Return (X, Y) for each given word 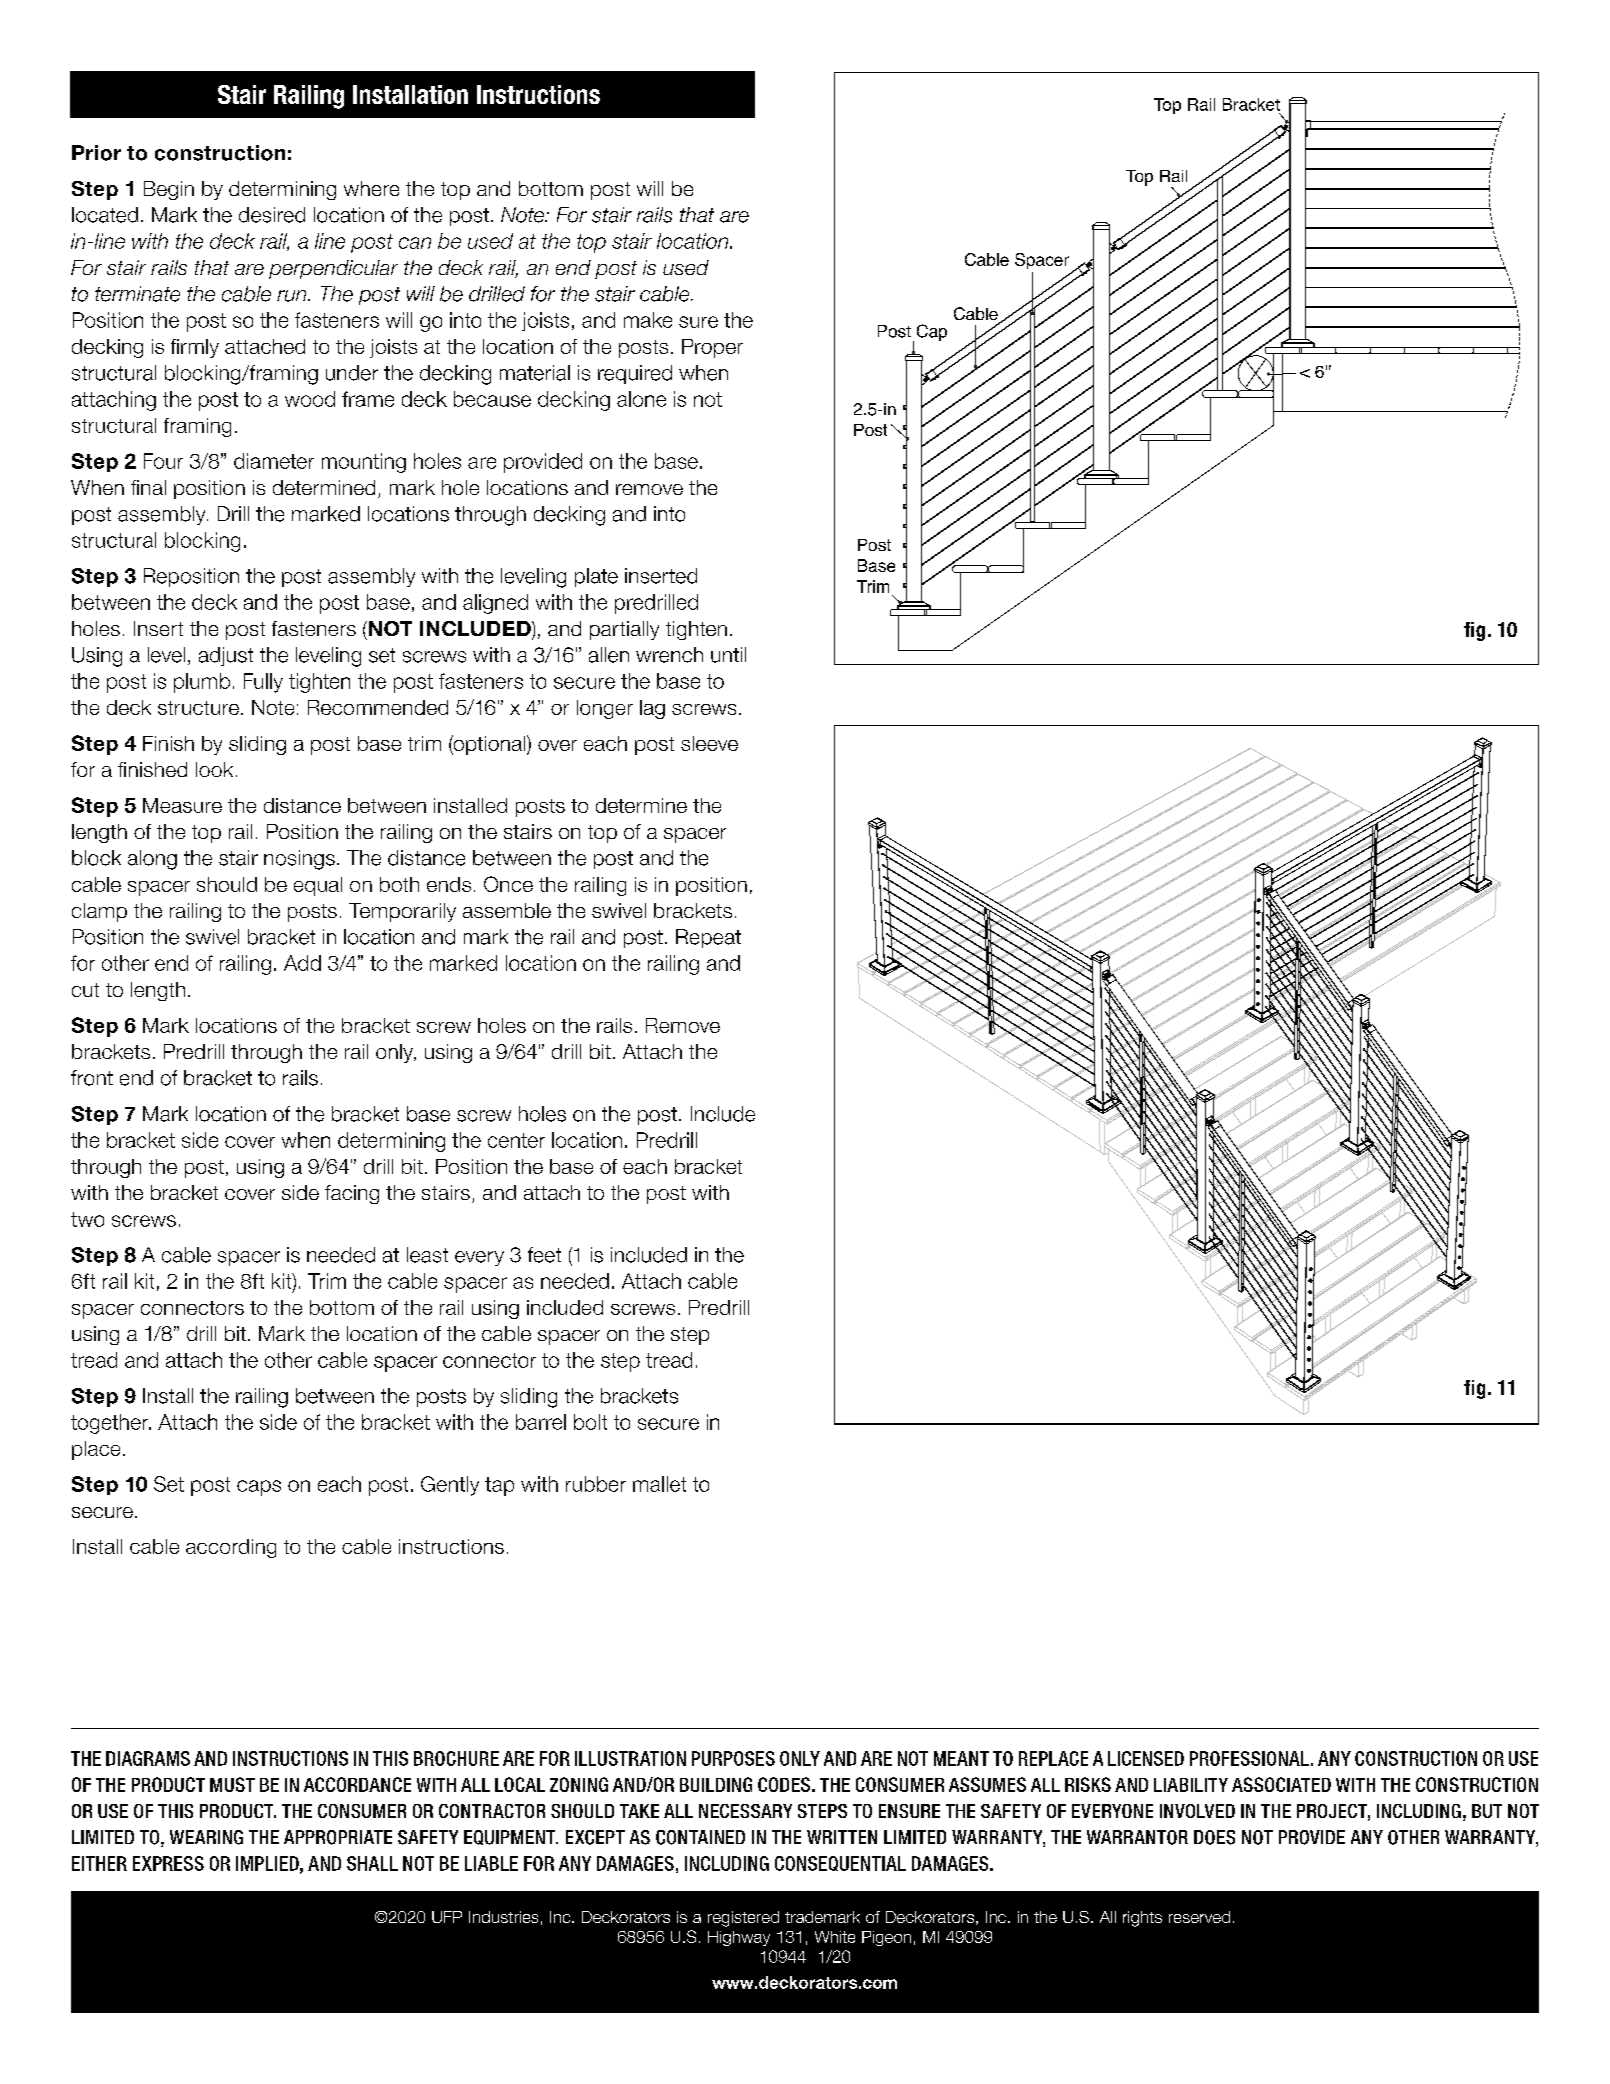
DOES (1214, 1837)
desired (272, 215)
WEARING (206, 1837)
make (648, 320)
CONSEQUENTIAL (840, 1863)
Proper (712, 348)
